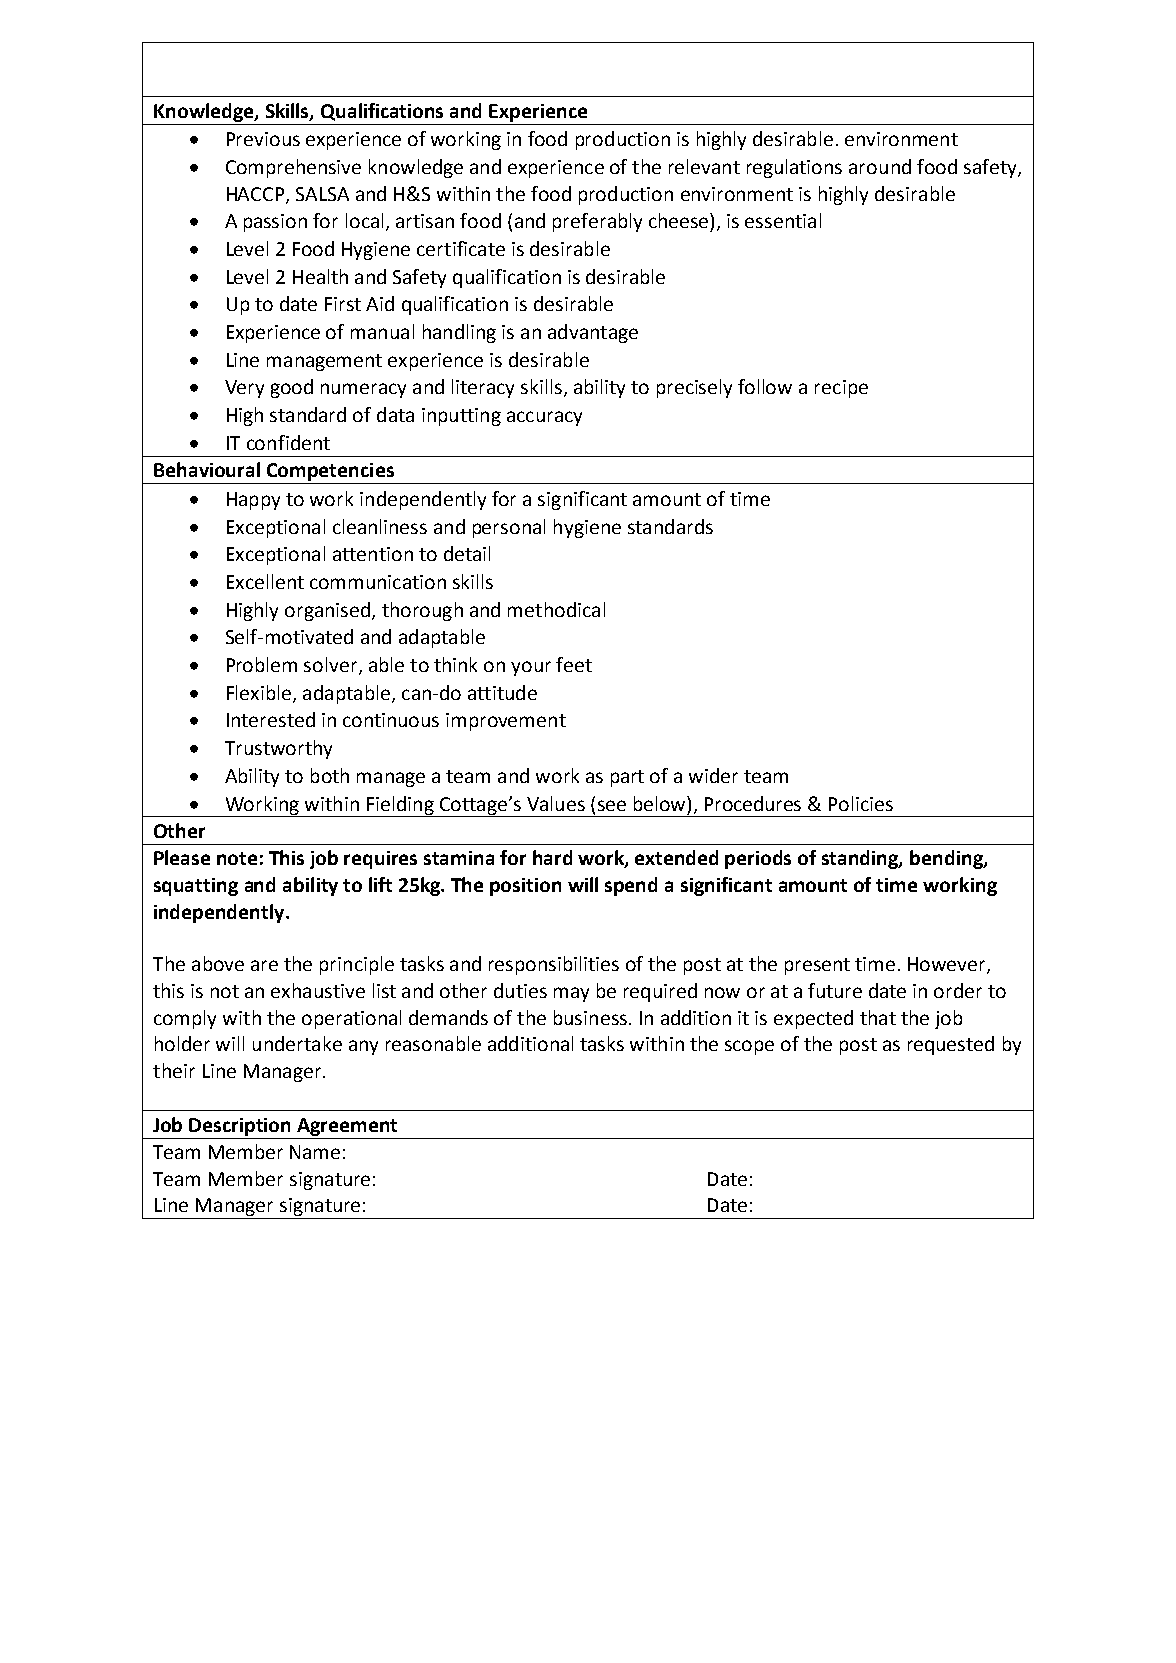  What do you see at coordinates (239, 1127) in the page?
I see `Description` at bounding box center [239, 1127].
